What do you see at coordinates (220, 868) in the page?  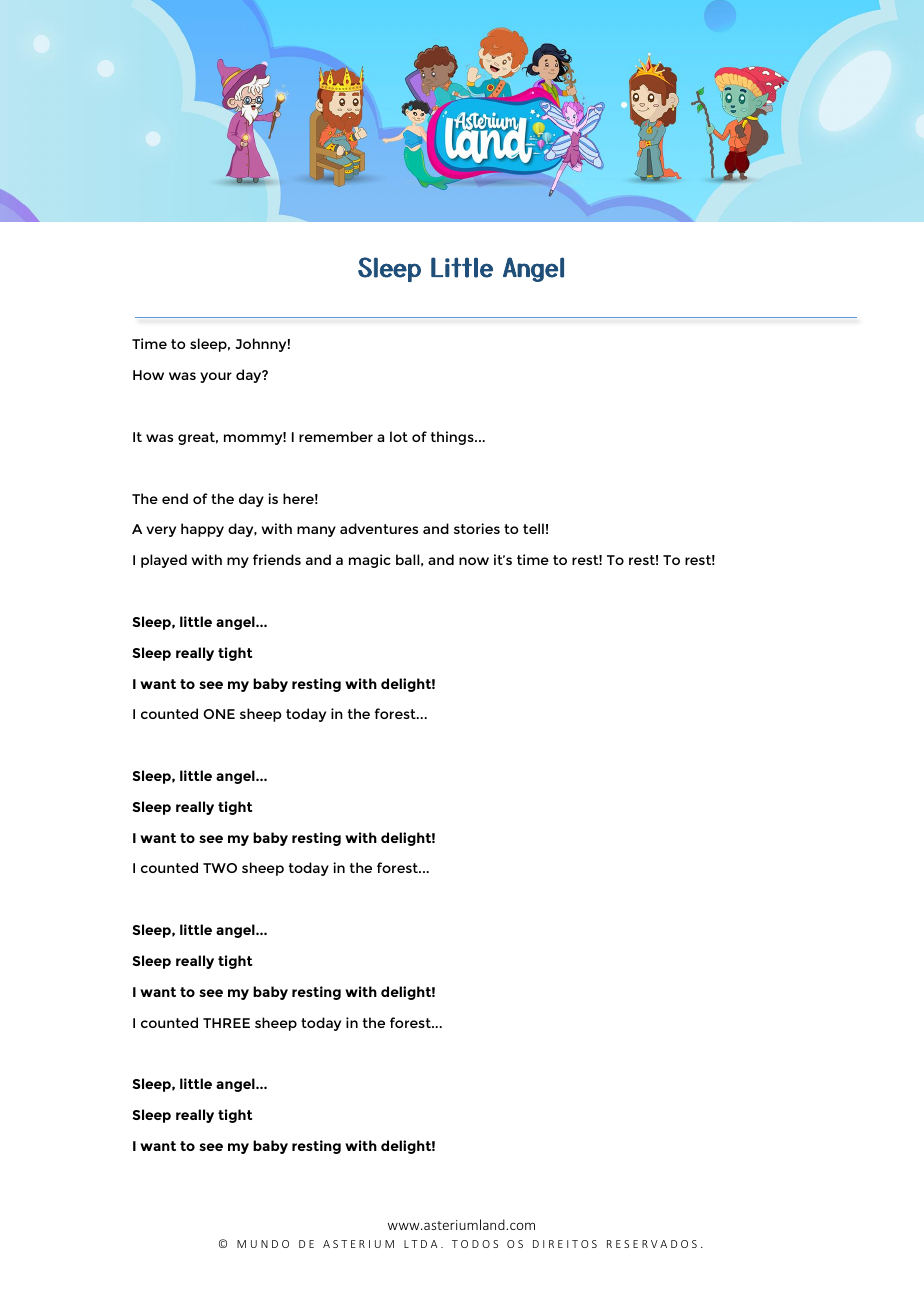 I see `TWO` at bounding box center [220, 868].
